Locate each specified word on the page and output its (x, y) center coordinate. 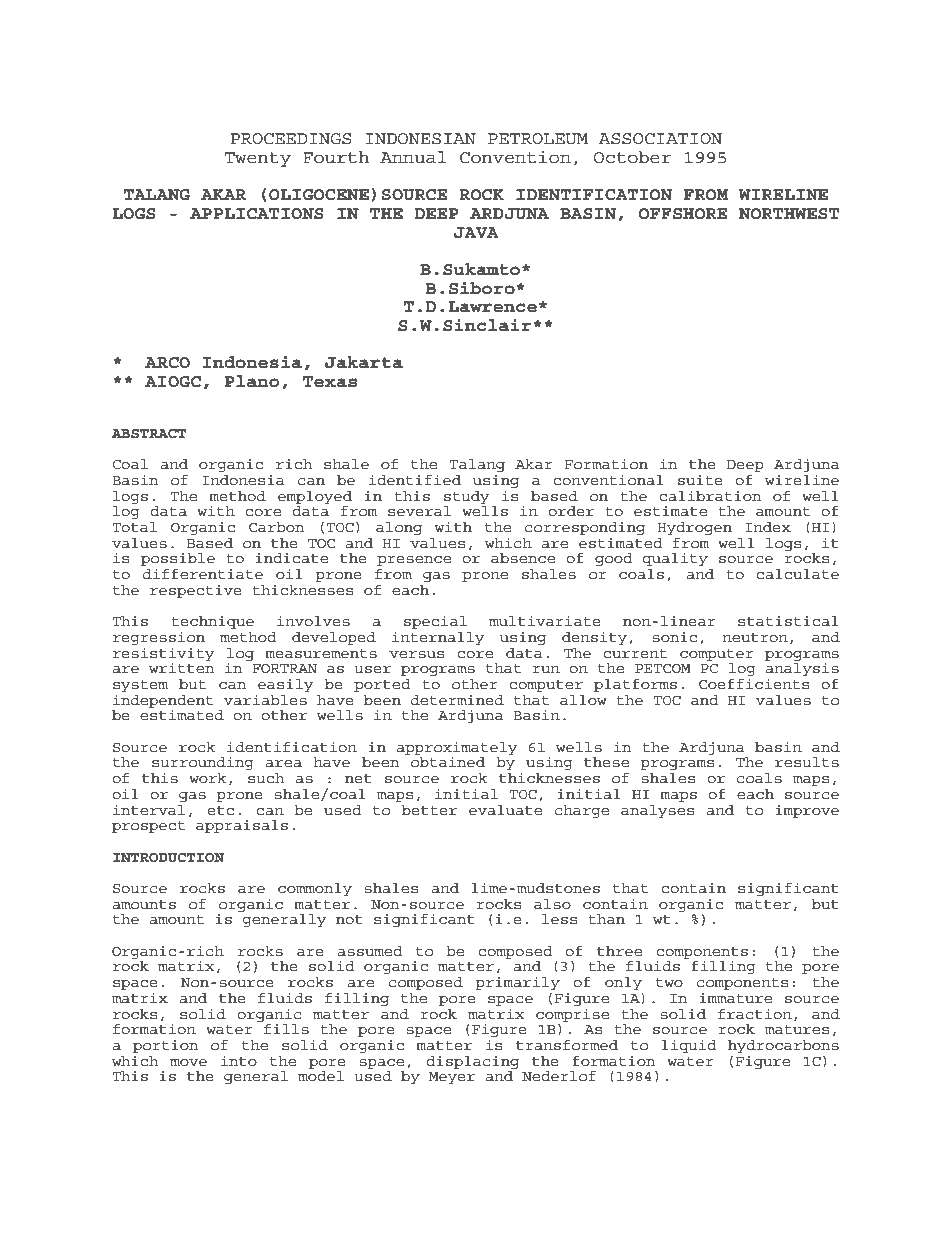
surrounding (203, 764)
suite (700, 480)
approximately (457, 749)
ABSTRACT (149, 434)
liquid (689, 1046)
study (467, 497)
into (239, 1060)
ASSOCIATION (660, 139)
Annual (413, 157)
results (807, 762)
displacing (472, 1062)
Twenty (257, 159)
